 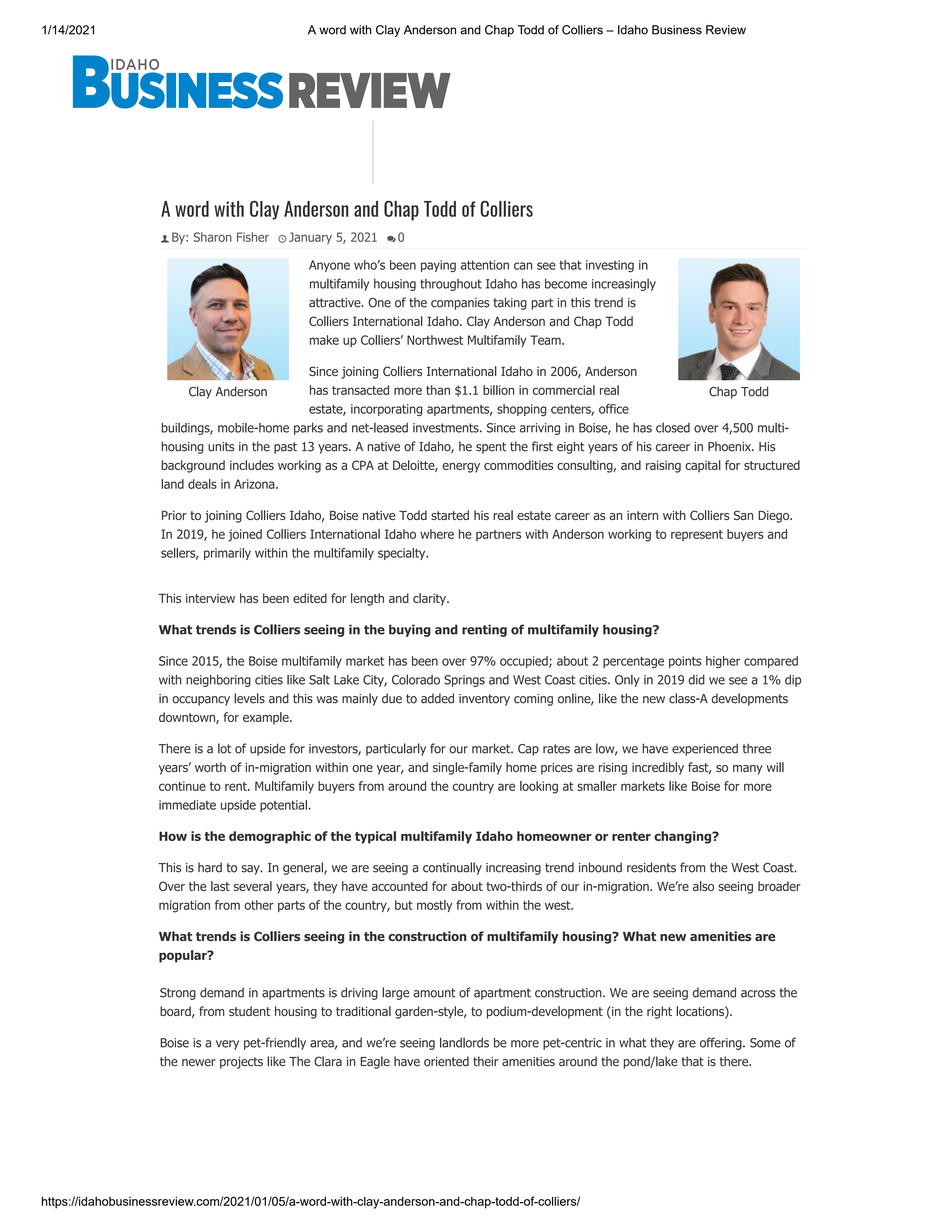 I want to click on offering, so click(x=722, y=1043).
